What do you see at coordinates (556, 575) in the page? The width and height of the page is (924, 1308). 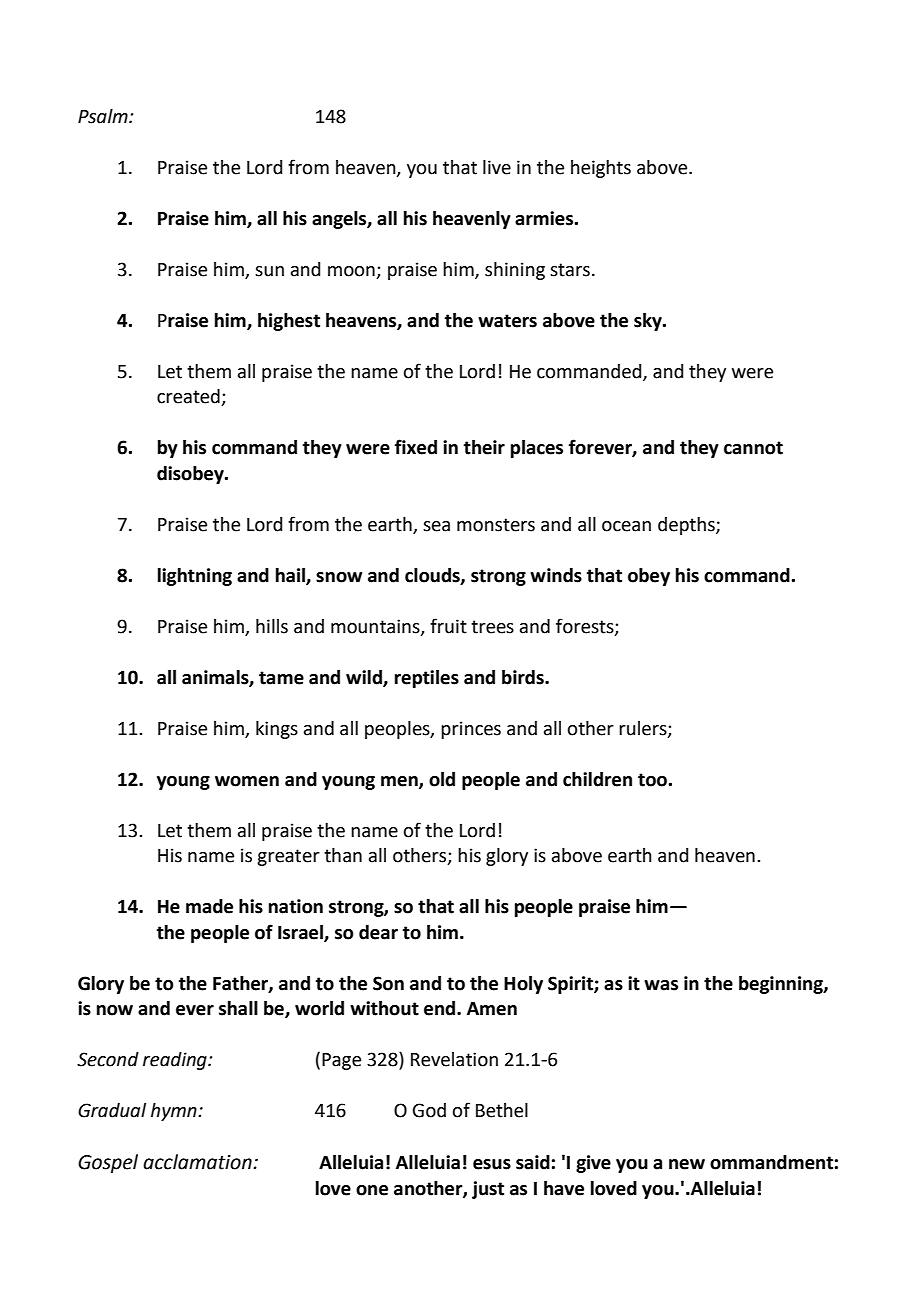 I see `winds` at bounding box center [556, 575].
